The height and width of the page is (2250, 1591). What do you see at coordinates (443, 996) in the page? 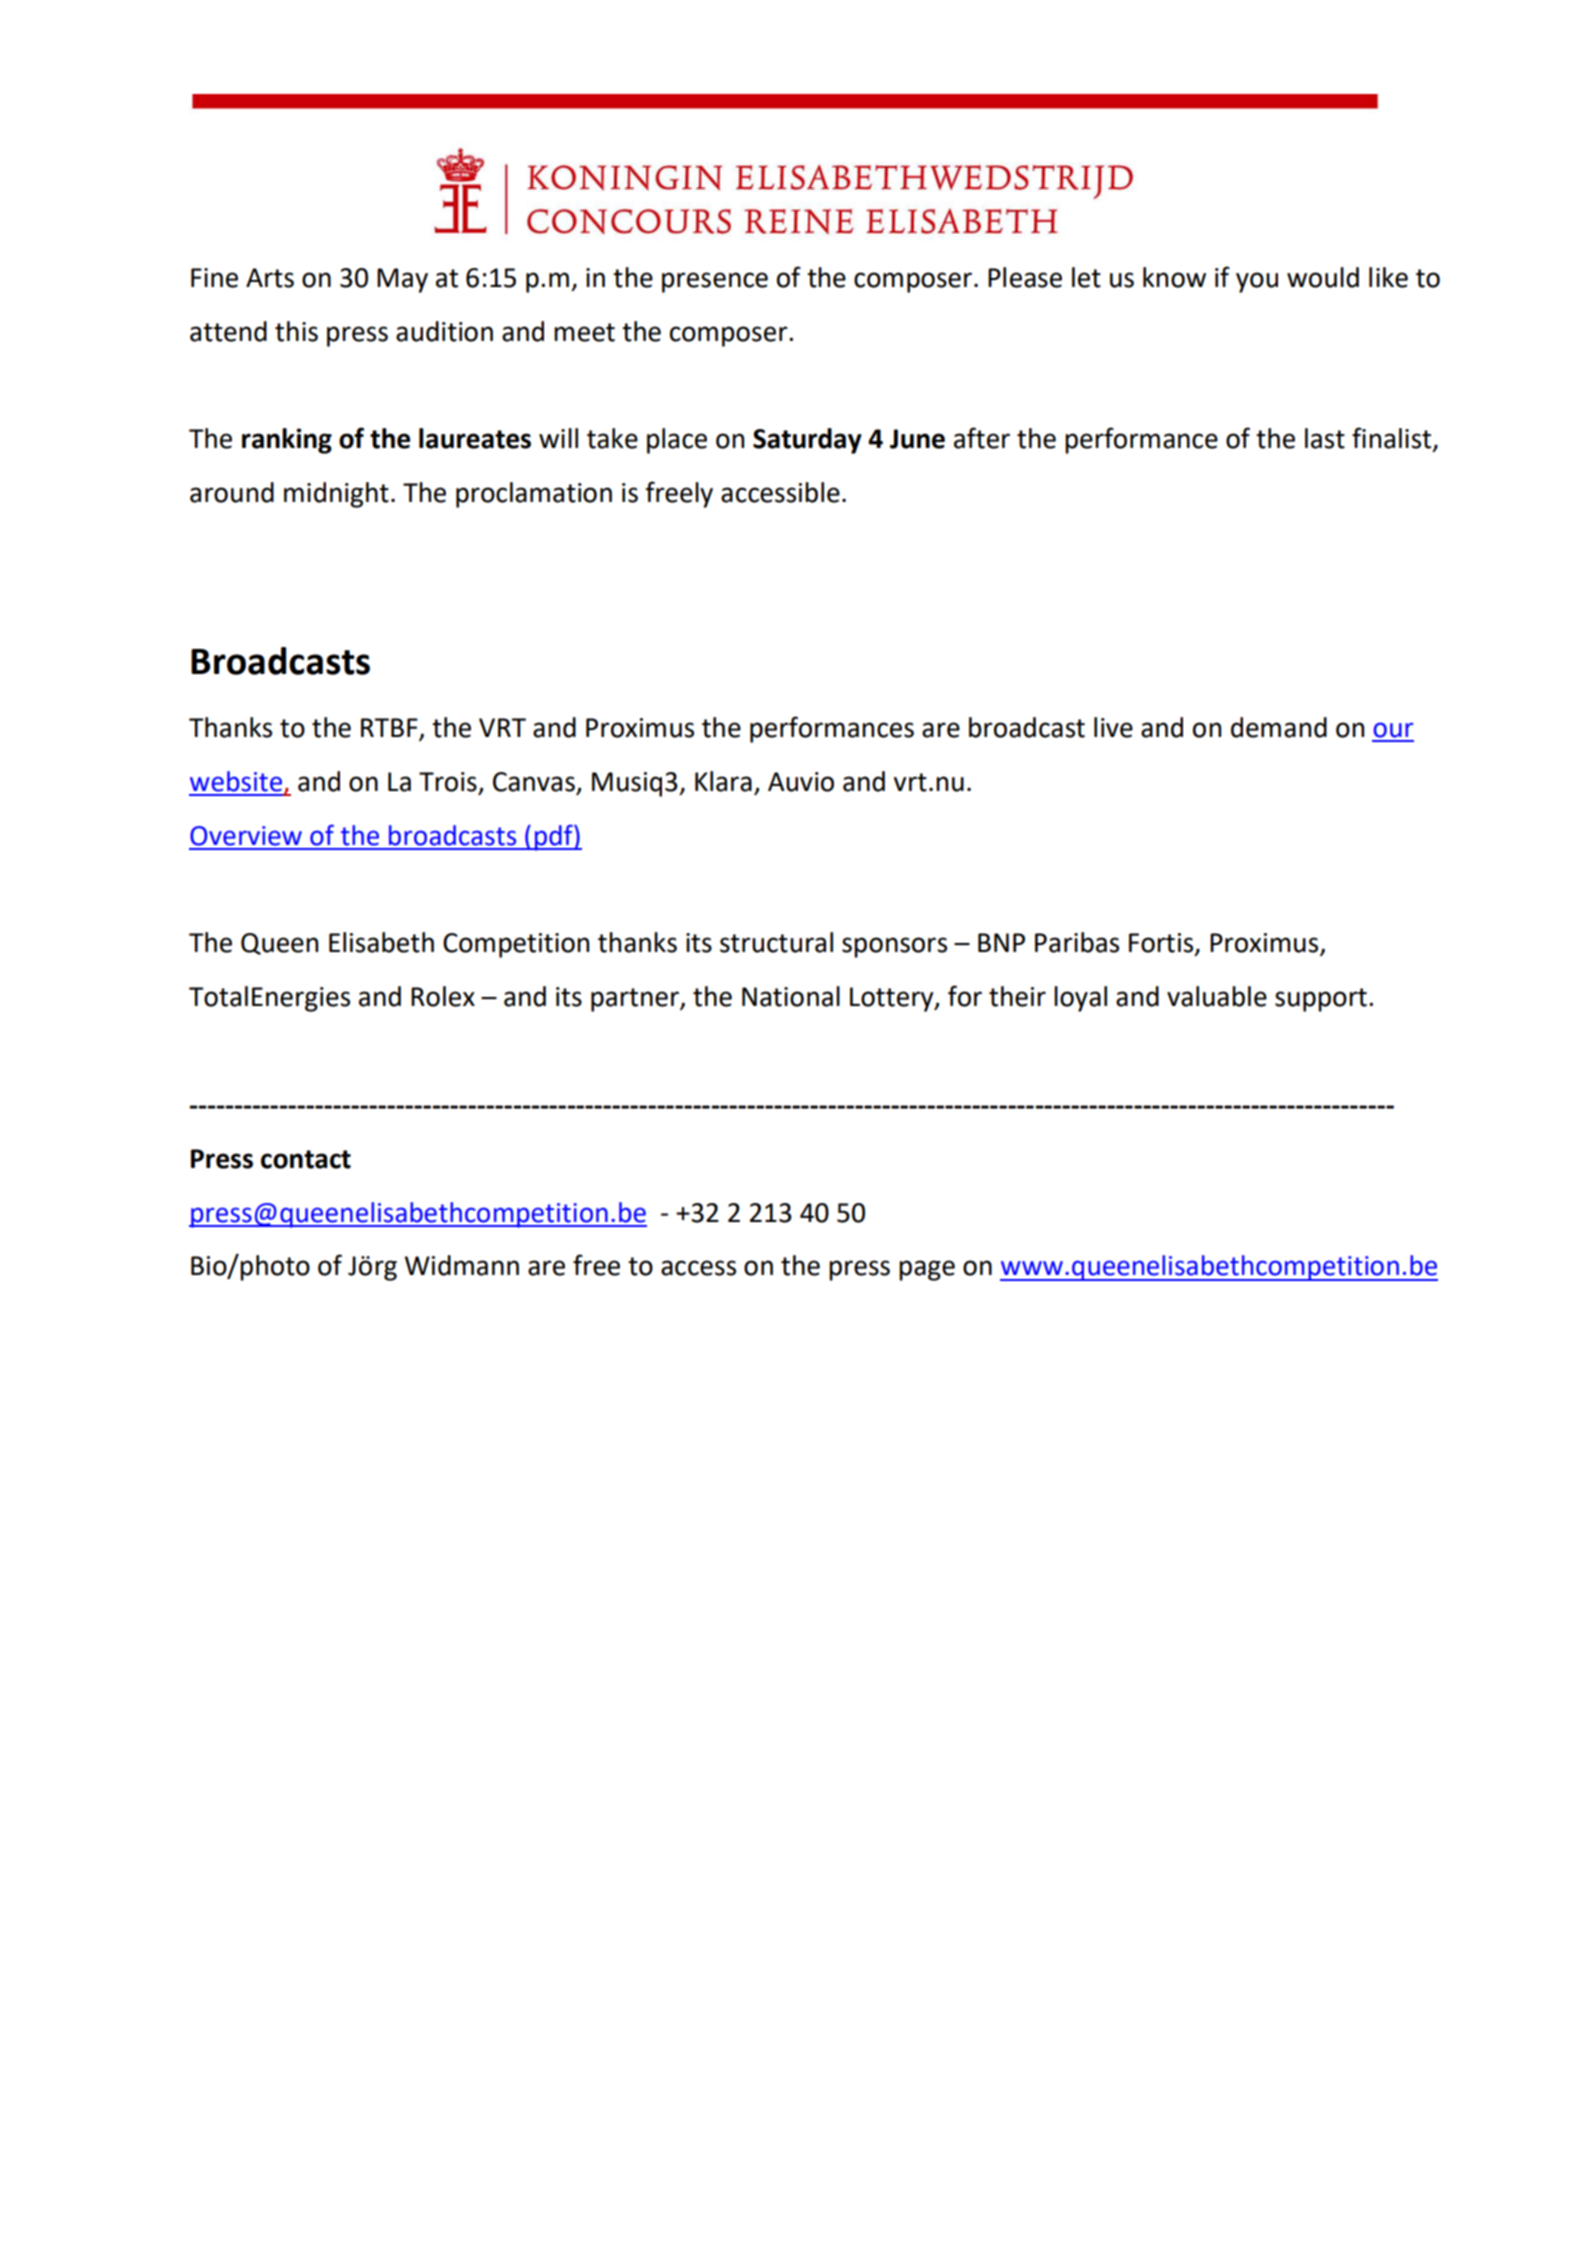
I see `Rolex` at bounding box center [443, 996].
